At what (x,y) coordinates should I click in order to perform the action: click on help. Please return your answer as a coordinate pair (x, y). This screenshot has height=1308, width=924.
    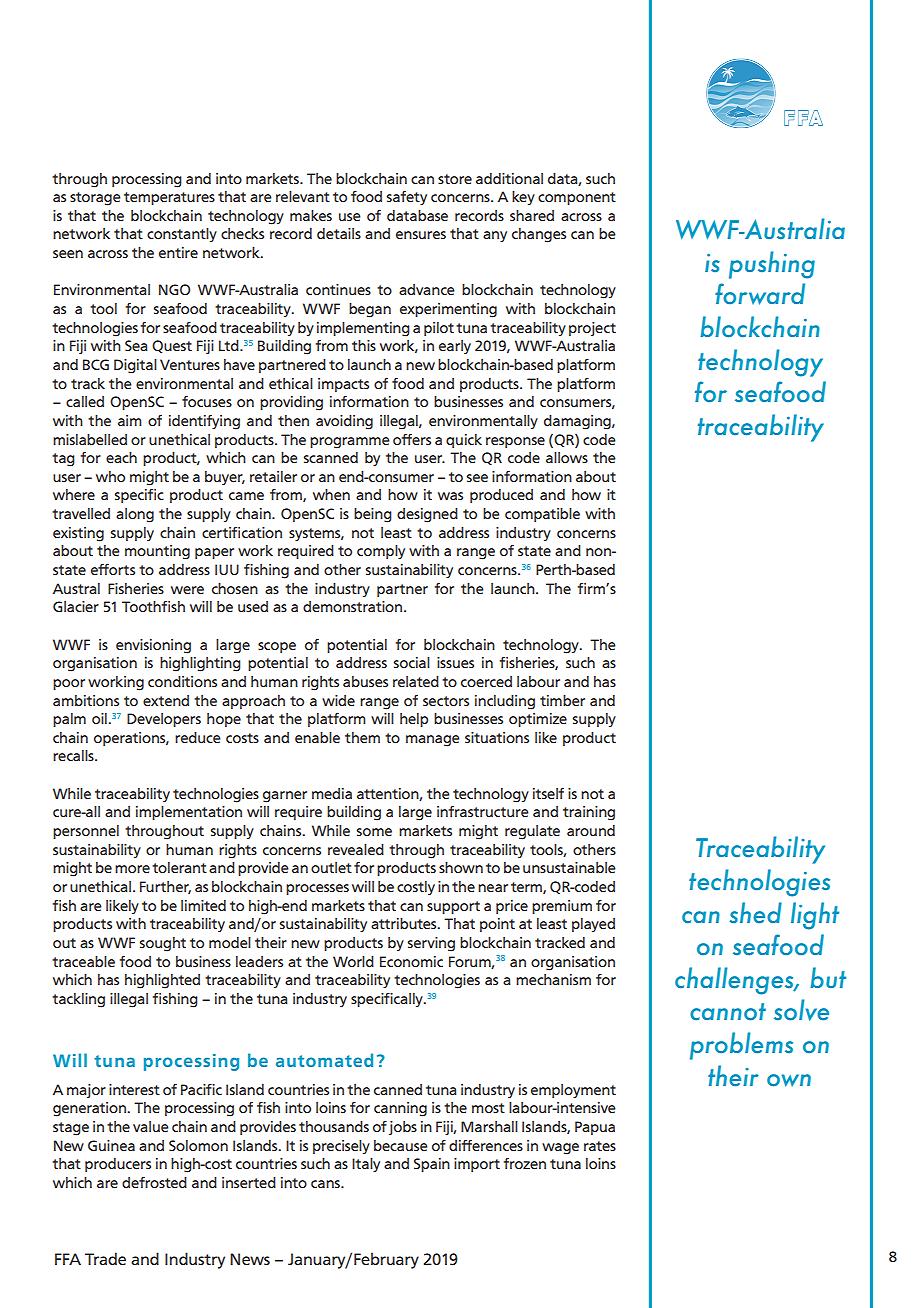
    Looking at the image, I should click on (414, 720).
